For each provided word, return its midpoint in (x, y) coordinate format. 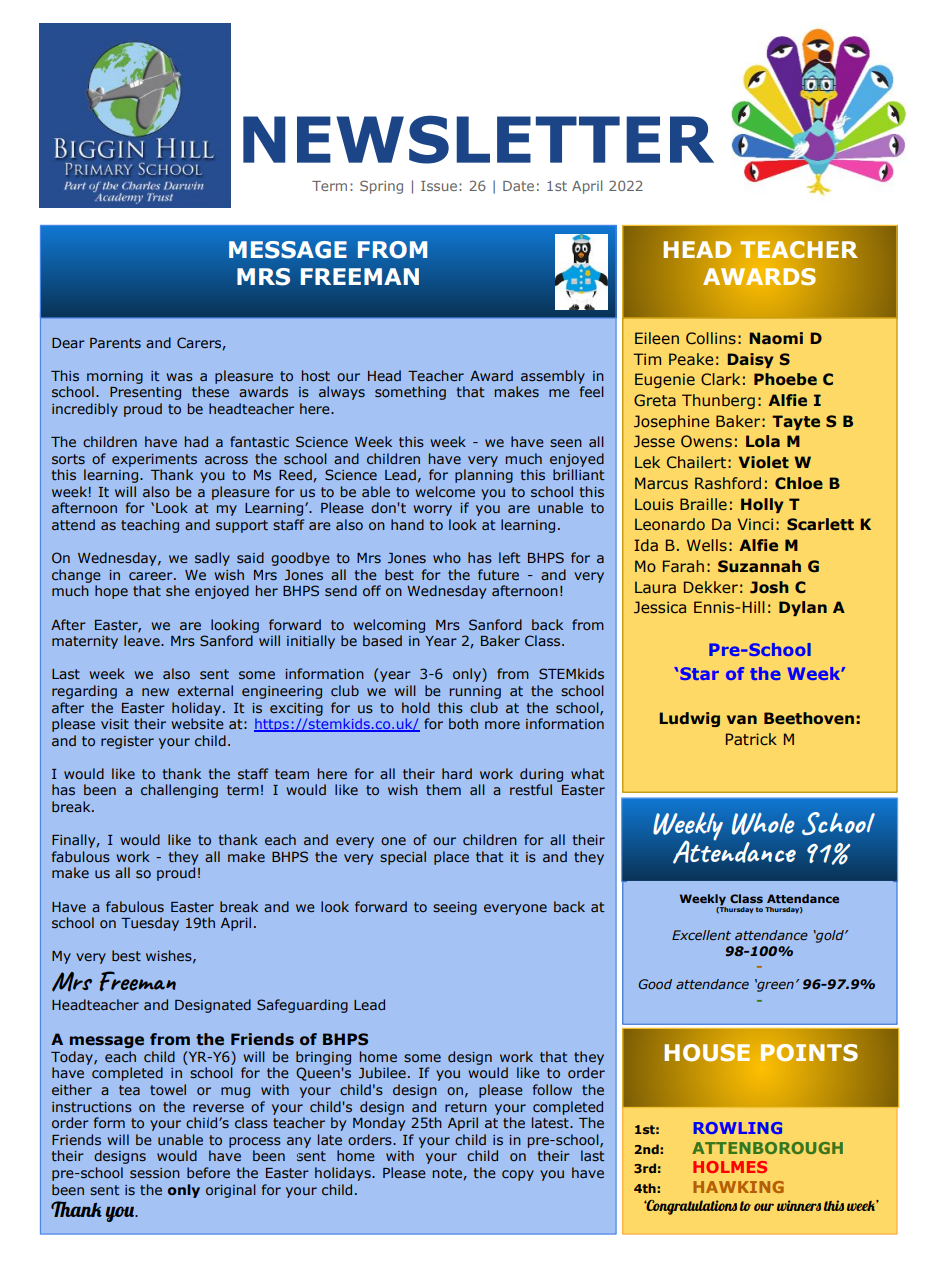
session (155, 1173)
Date (518, 186)
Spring (381, 187)
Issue (439, 186)
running (475, 692)
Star (698, 673)
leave (143, 640)
